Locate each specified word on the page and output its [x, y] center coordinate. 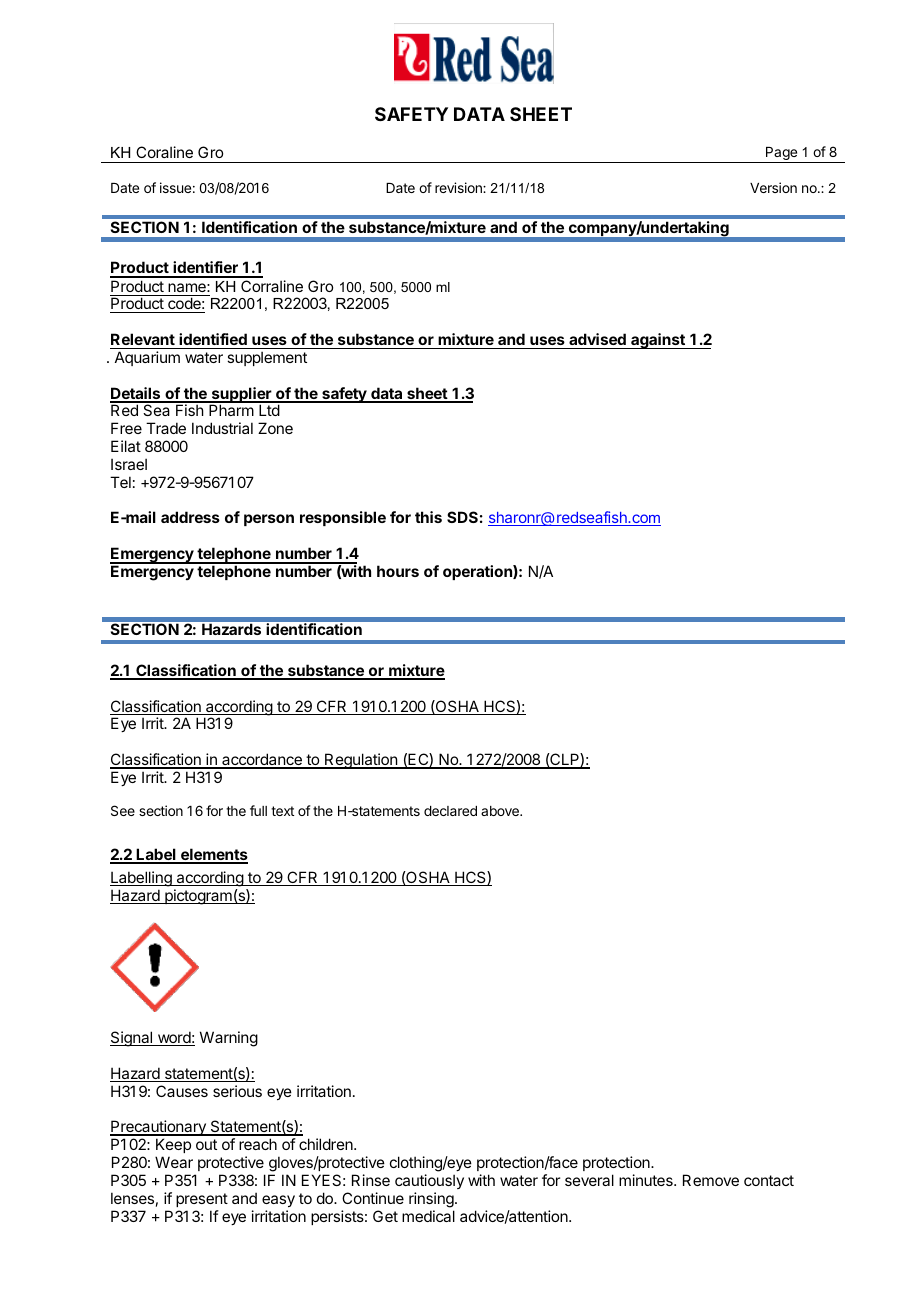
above [501, 811]
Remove [711, 1180]
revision [459, 187]
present [202, 1200]
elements [213, 855]
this [428, 517]
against [658, 341]
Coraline [164, 152]
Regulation [361, 761]
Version [773, 187]
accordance [262, 760]
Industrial [222, 428]
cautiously [429, 1181]
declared [450, 811]
